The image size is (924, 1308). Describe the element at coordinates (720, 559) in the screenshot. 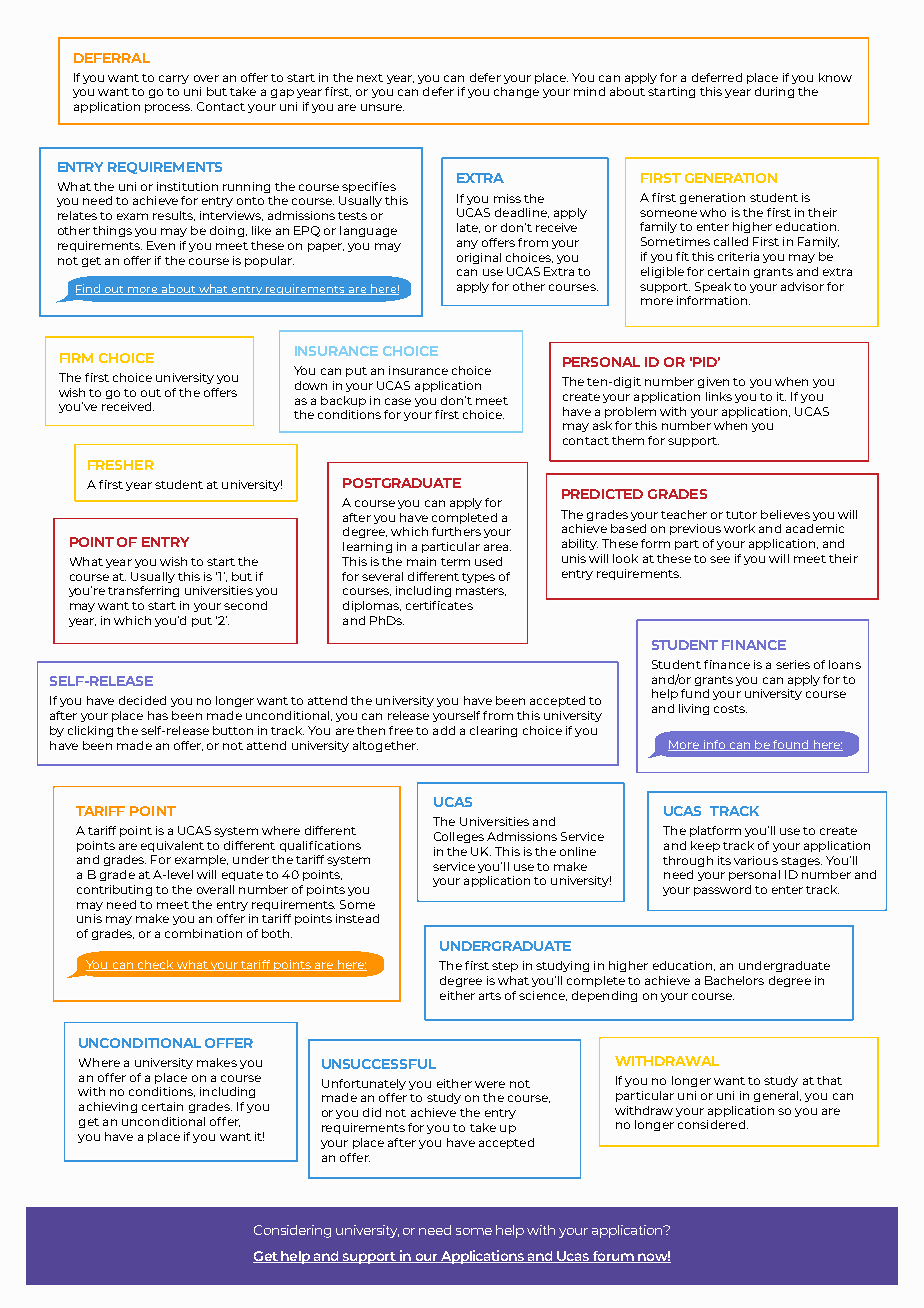

I see `see` at that location.
